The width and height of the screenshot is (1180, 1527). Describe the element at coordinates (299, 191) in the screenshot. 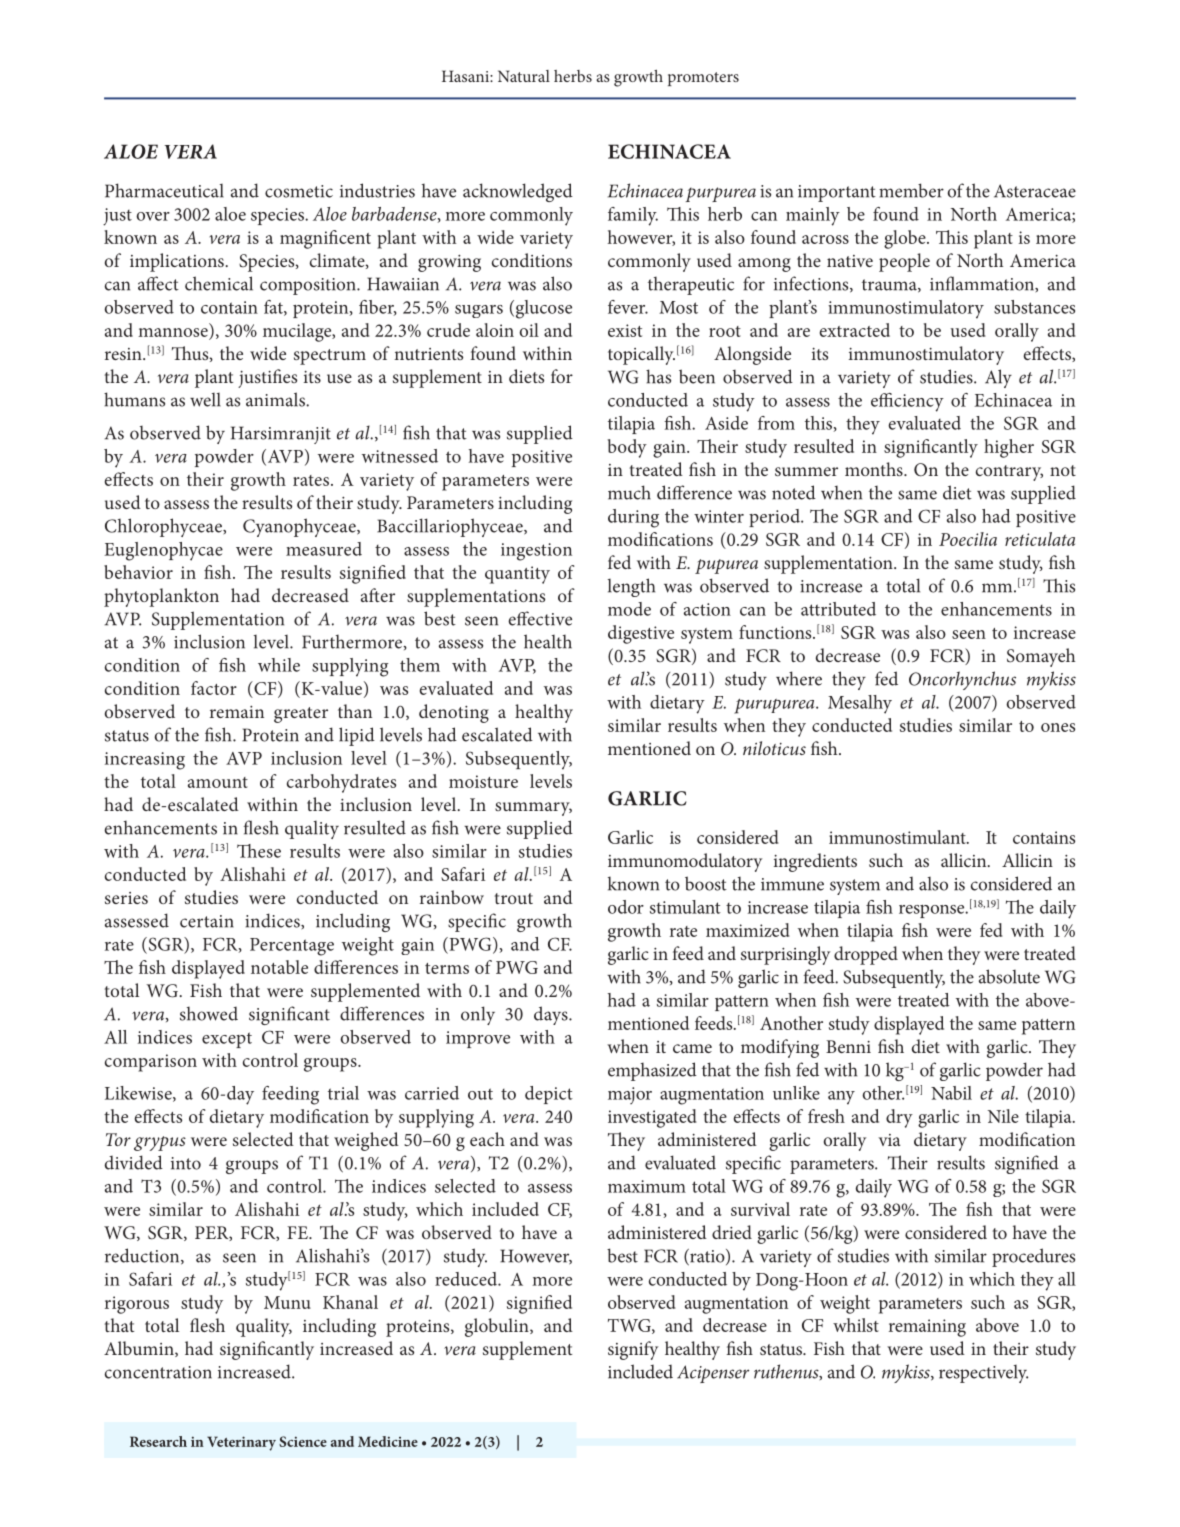

I see `cosmetic` at that location.
